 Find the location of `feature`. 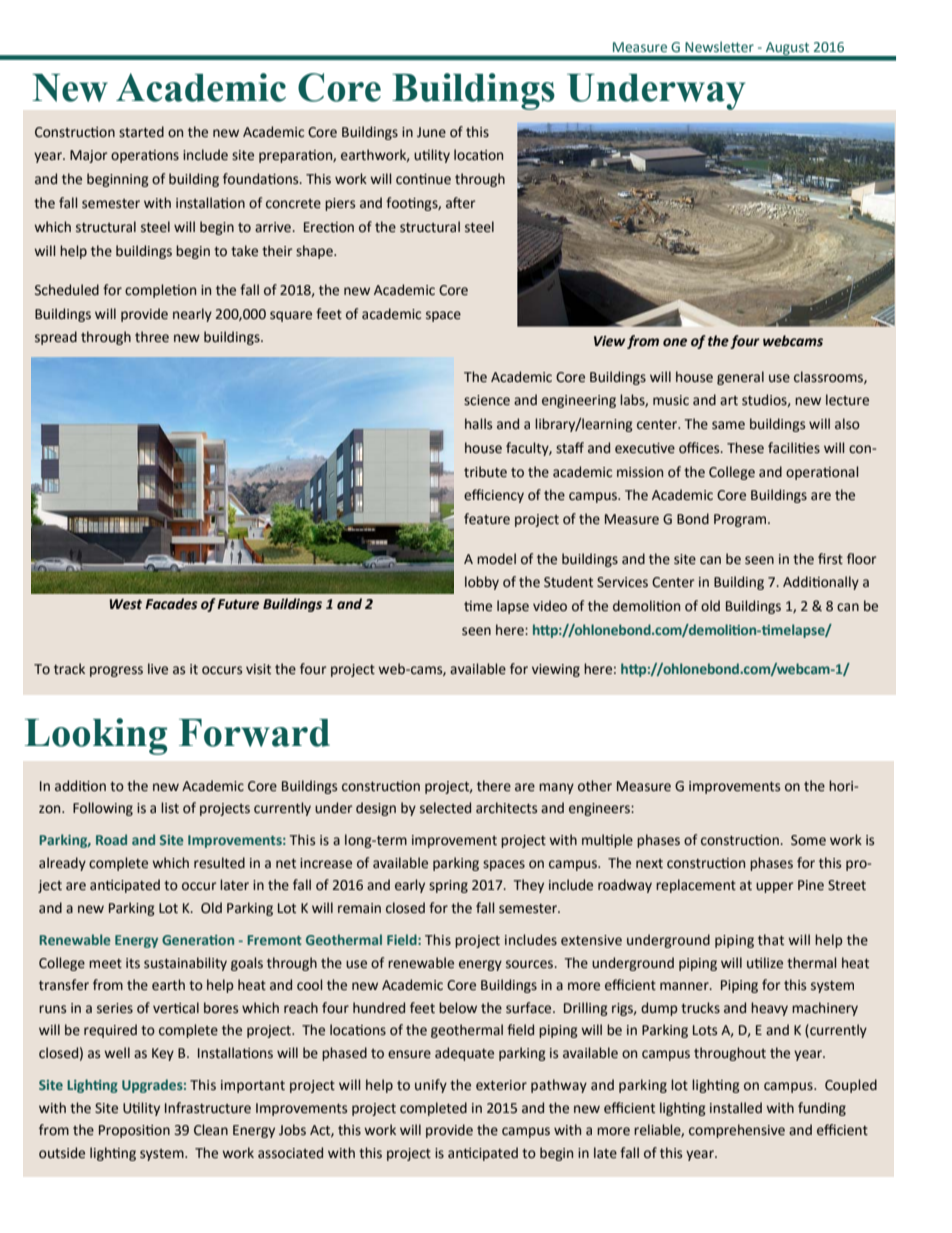

feature is located at coordinates (487, 519).
